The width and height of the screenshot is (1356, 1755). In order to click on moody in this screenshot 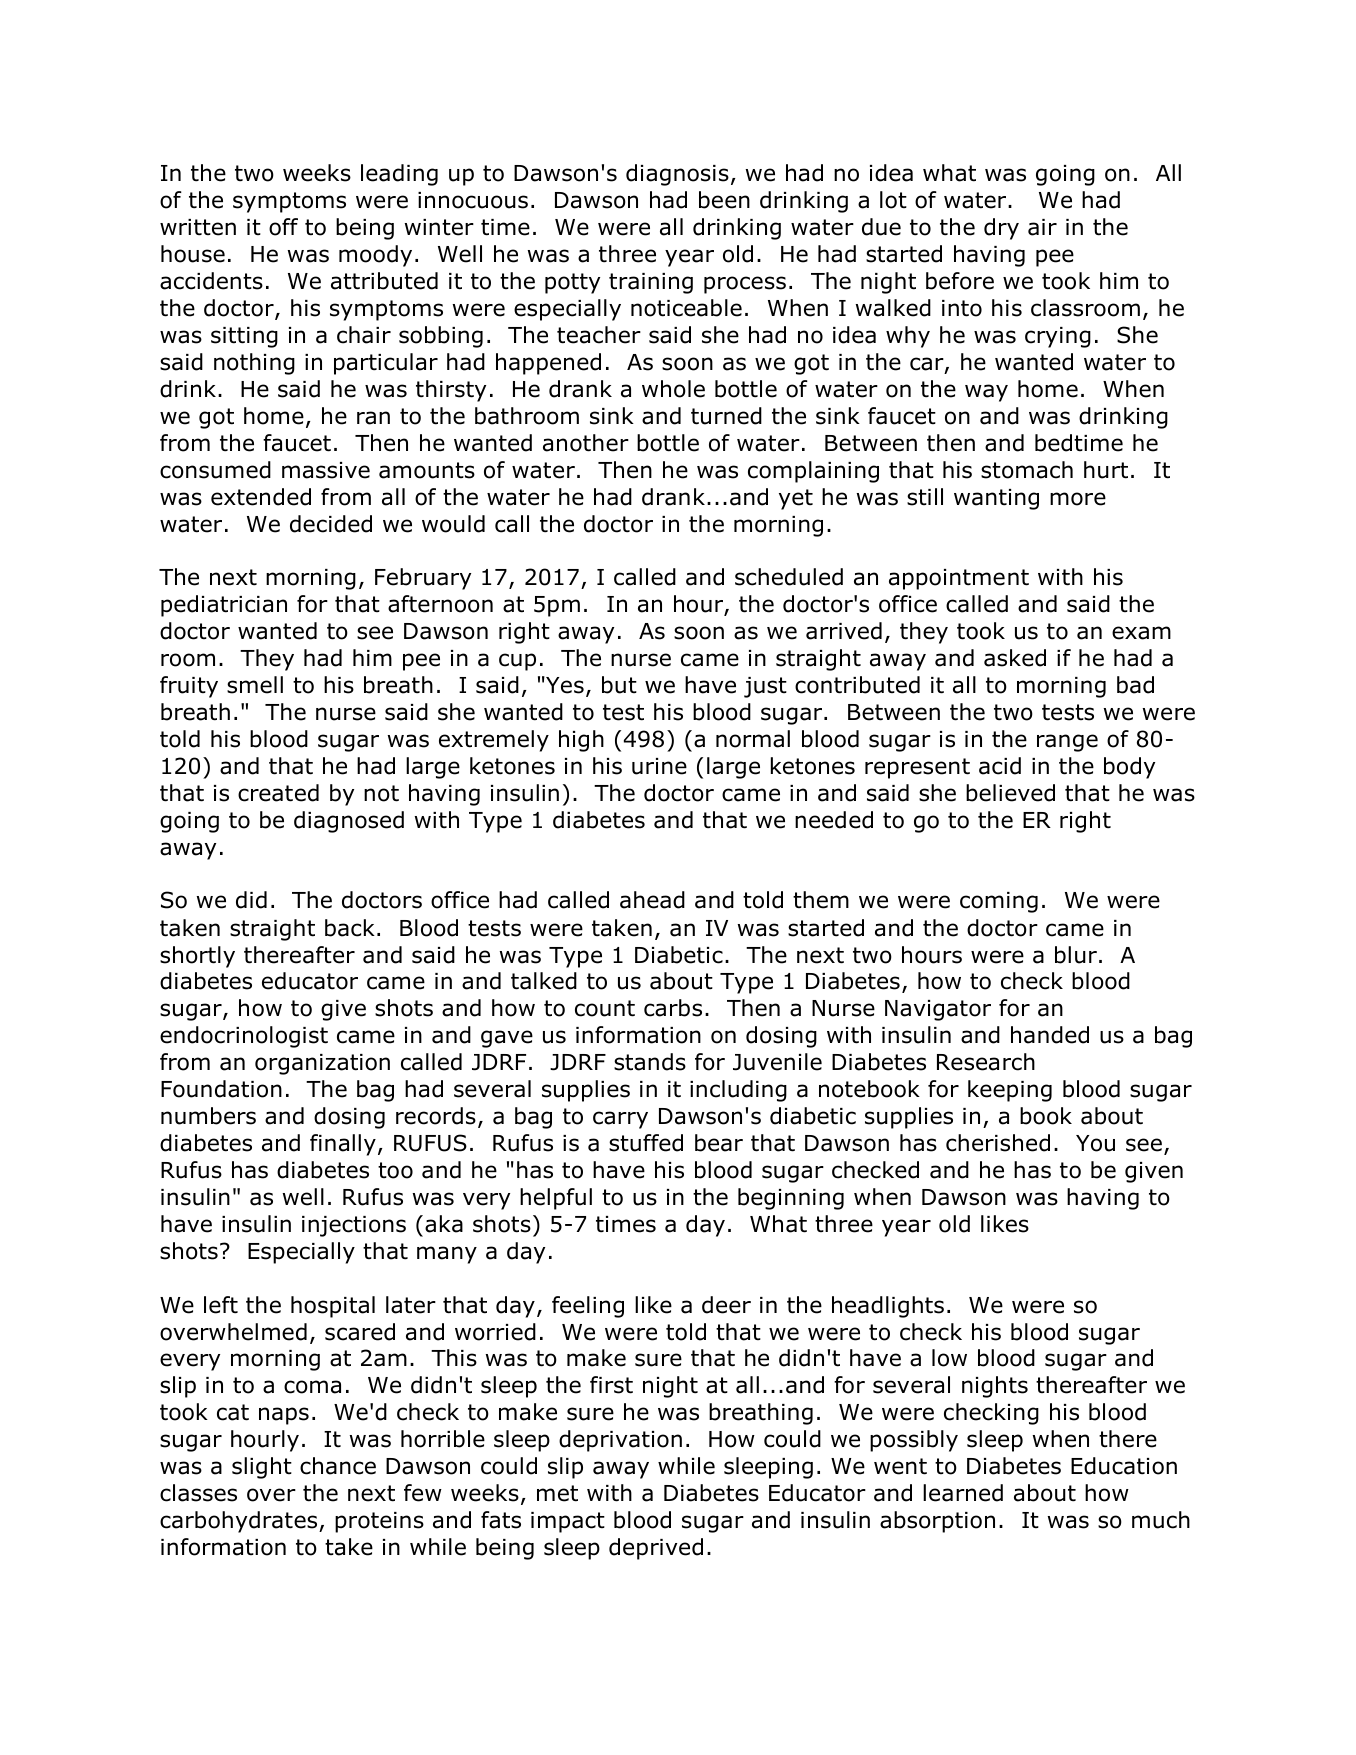, I will do `click(375, 256)`.
